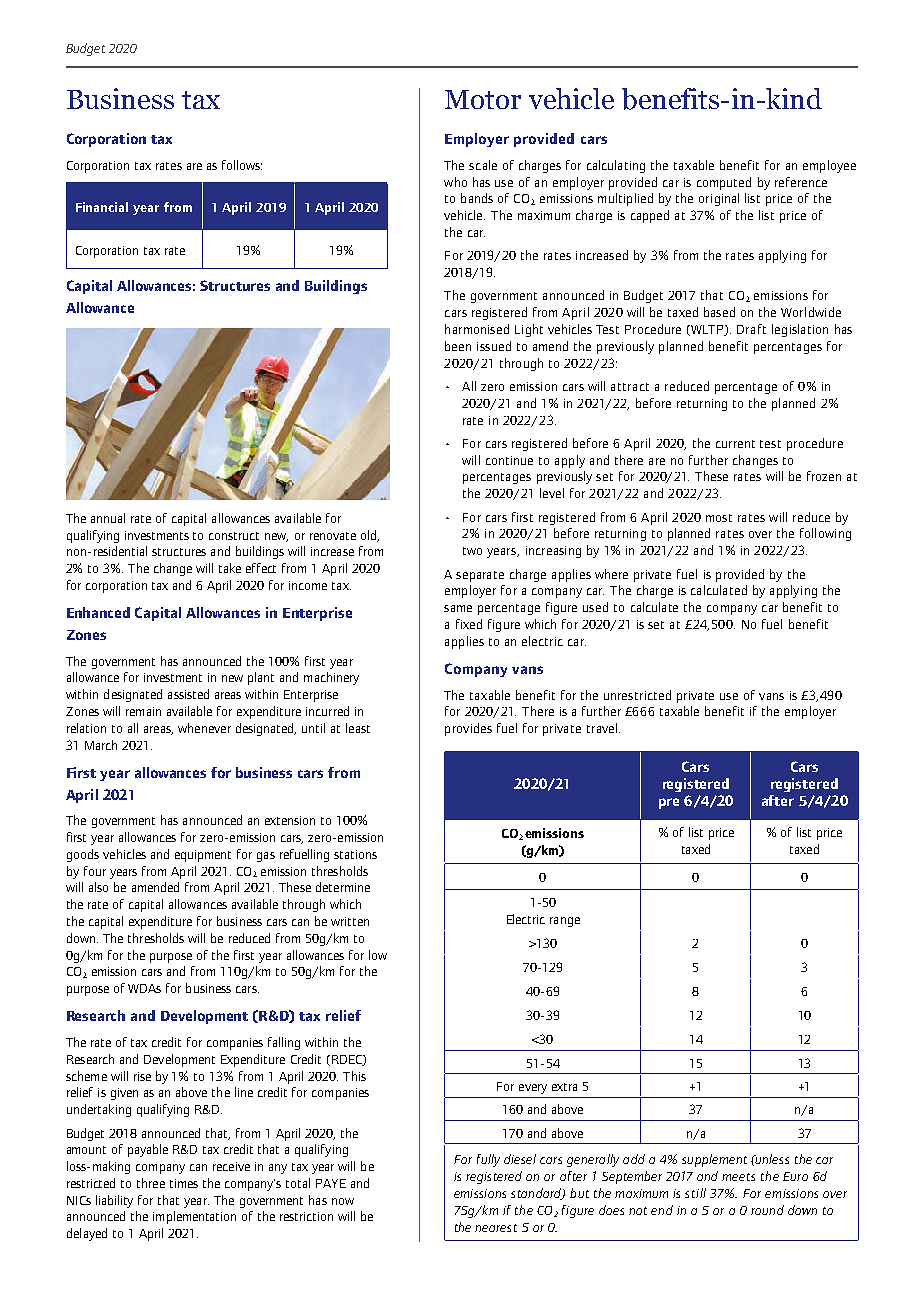  Describe the element at coordinates (188, 694) in the document. I see `assisted` at that location.
